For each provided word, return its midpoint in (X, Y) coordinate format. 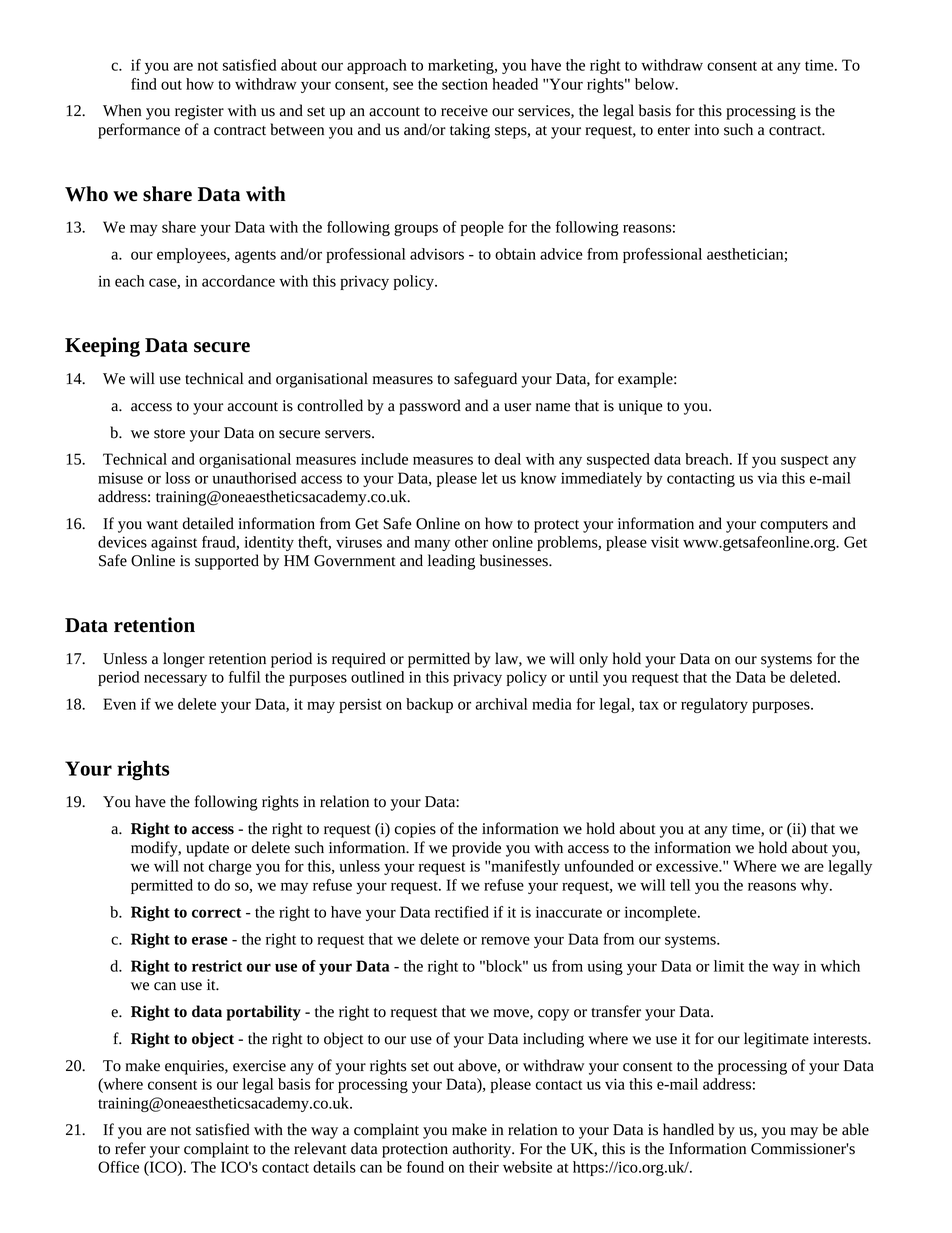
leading (451, 562)
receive (464, 111)
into (706, 130)
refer (130, 1148)
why (816, 886)
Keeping (102, 347)
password (430, 407)
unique (640, 407)
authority (483, 1150)
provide (476, 849)
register (199, 112)
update (207, 849)
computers (794, 526)
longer (184, 660)
